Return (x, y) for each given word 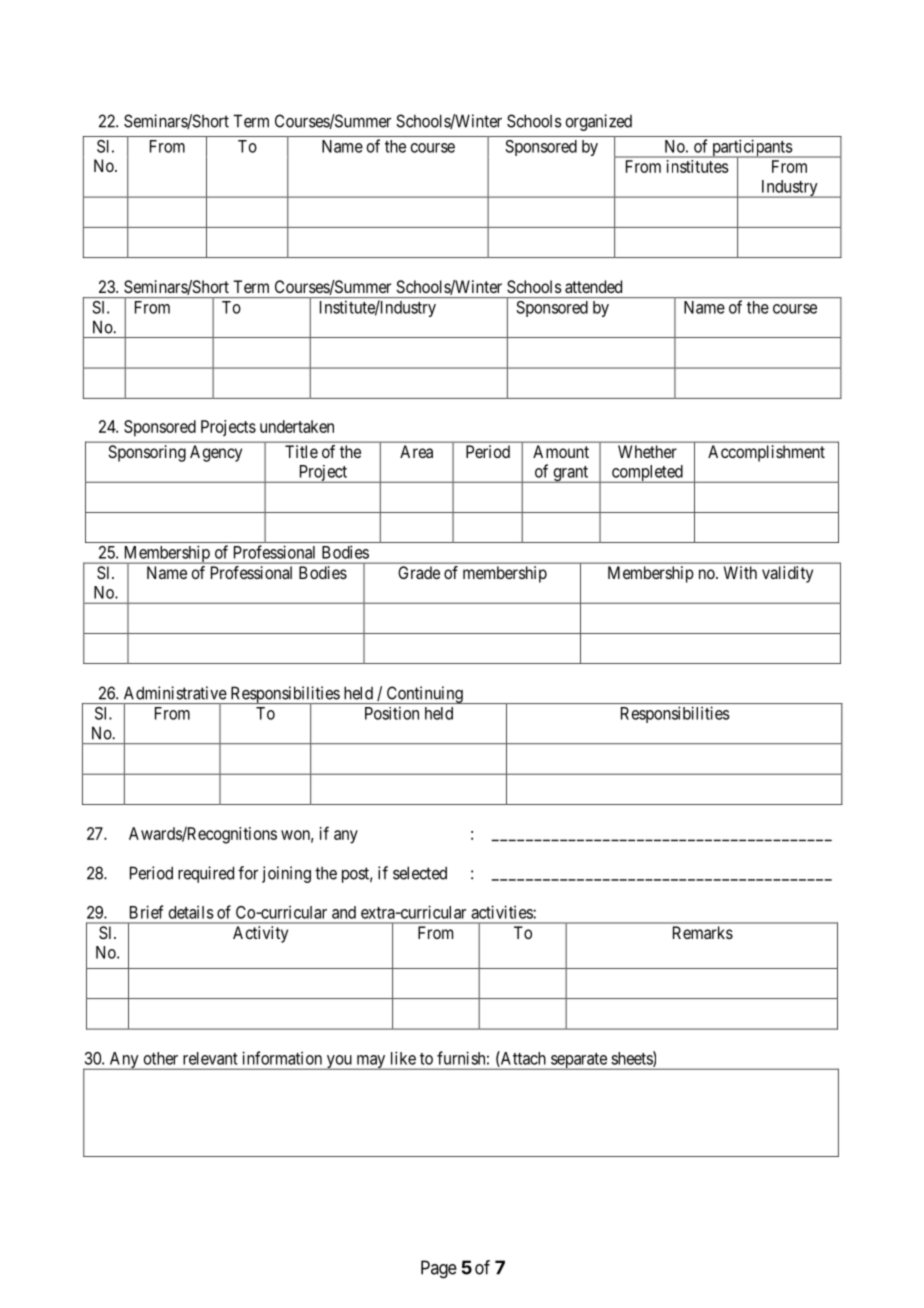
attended (593, 286)
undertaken (297, 426)
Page (439, 1269)
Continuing (424, 695)
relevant (210, 1058)
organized (598, 122)
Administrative (175, 693)
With (740, 572)
